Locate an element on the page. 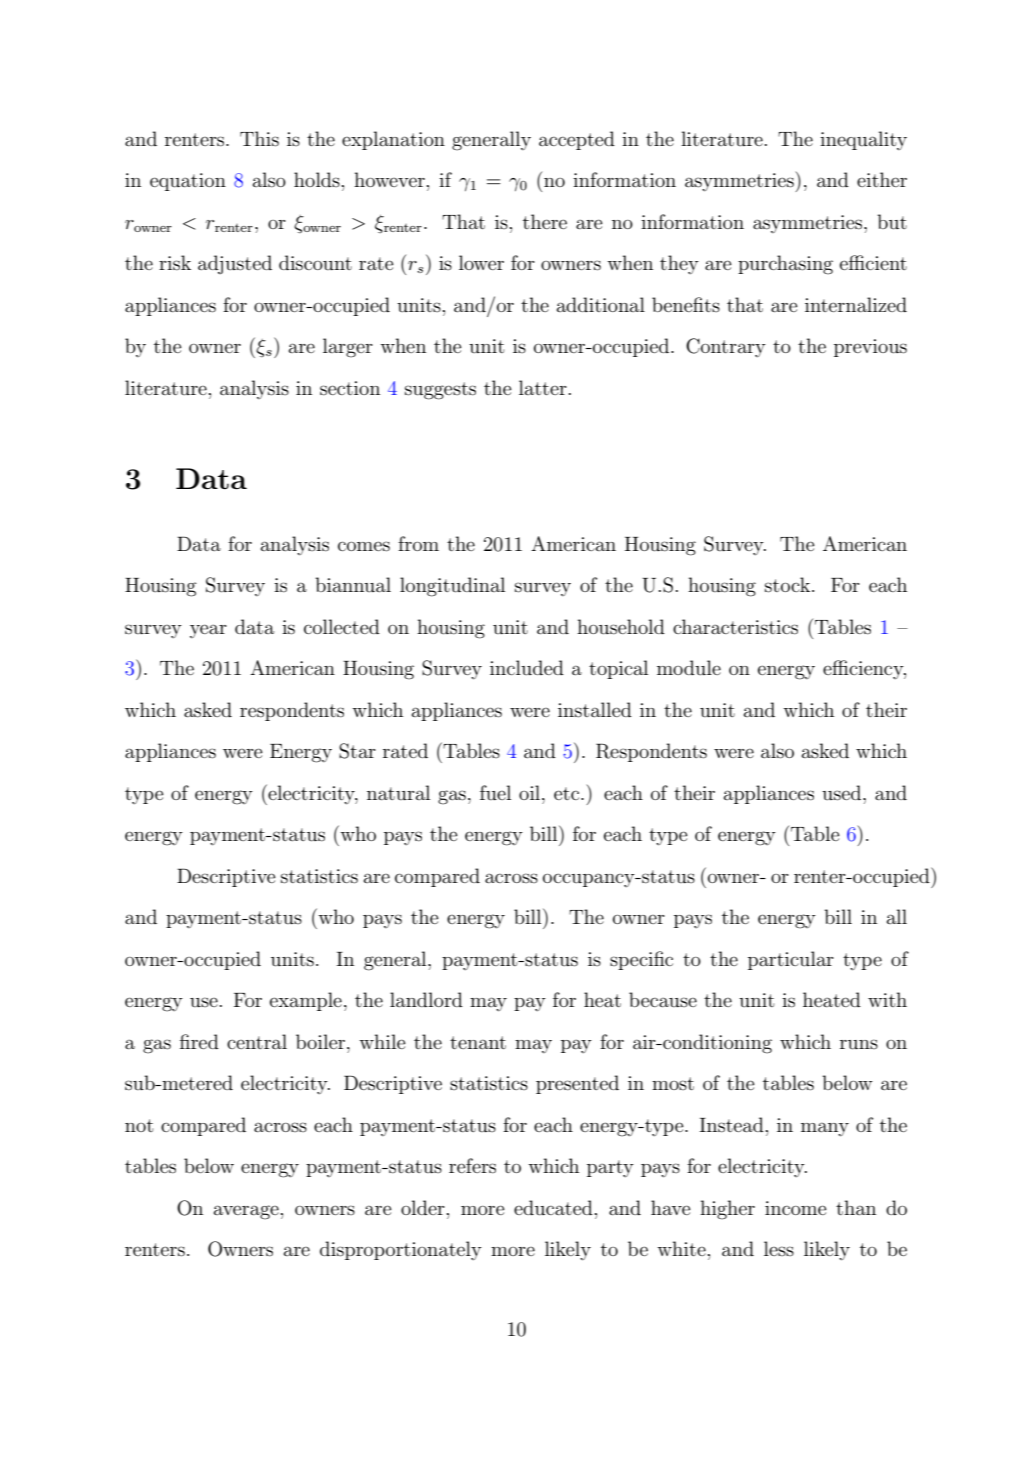 This document has width=1033, height=1461. equation is located at coordinates (188, 182).
